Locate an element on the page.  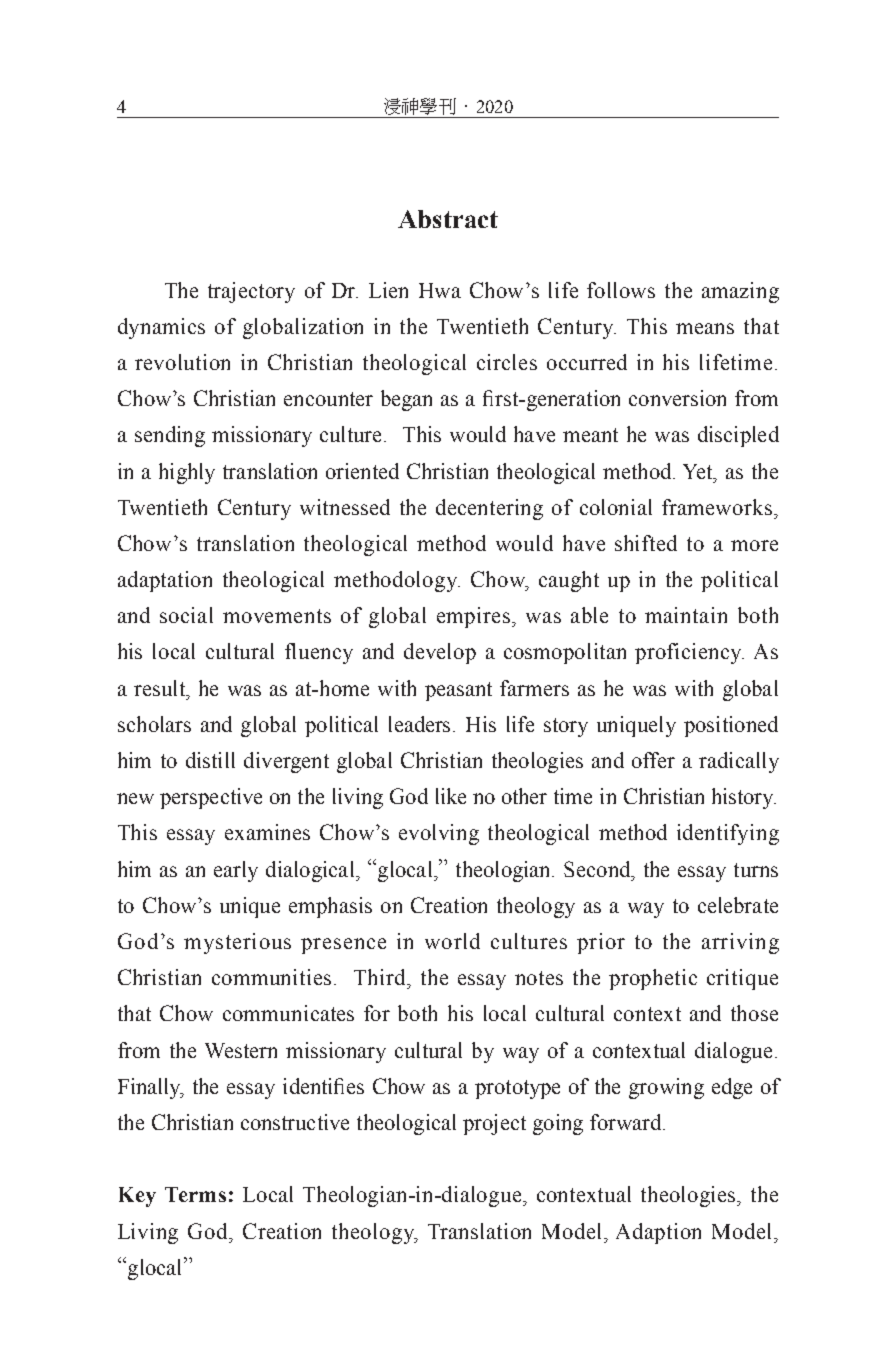
leaders is located at coordinates (421, 724).
